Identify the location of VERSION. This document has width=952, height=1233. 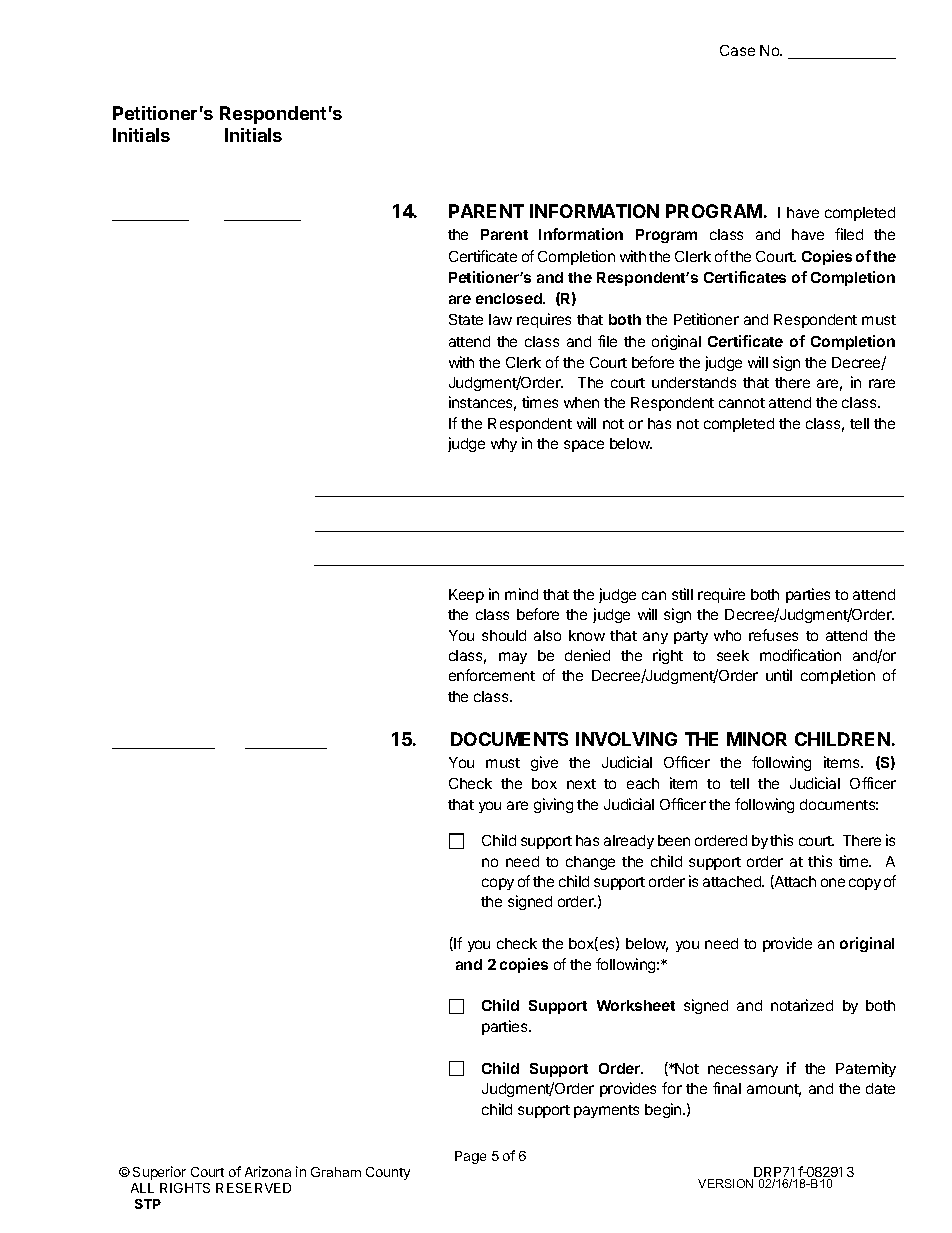
(727, 1182).
